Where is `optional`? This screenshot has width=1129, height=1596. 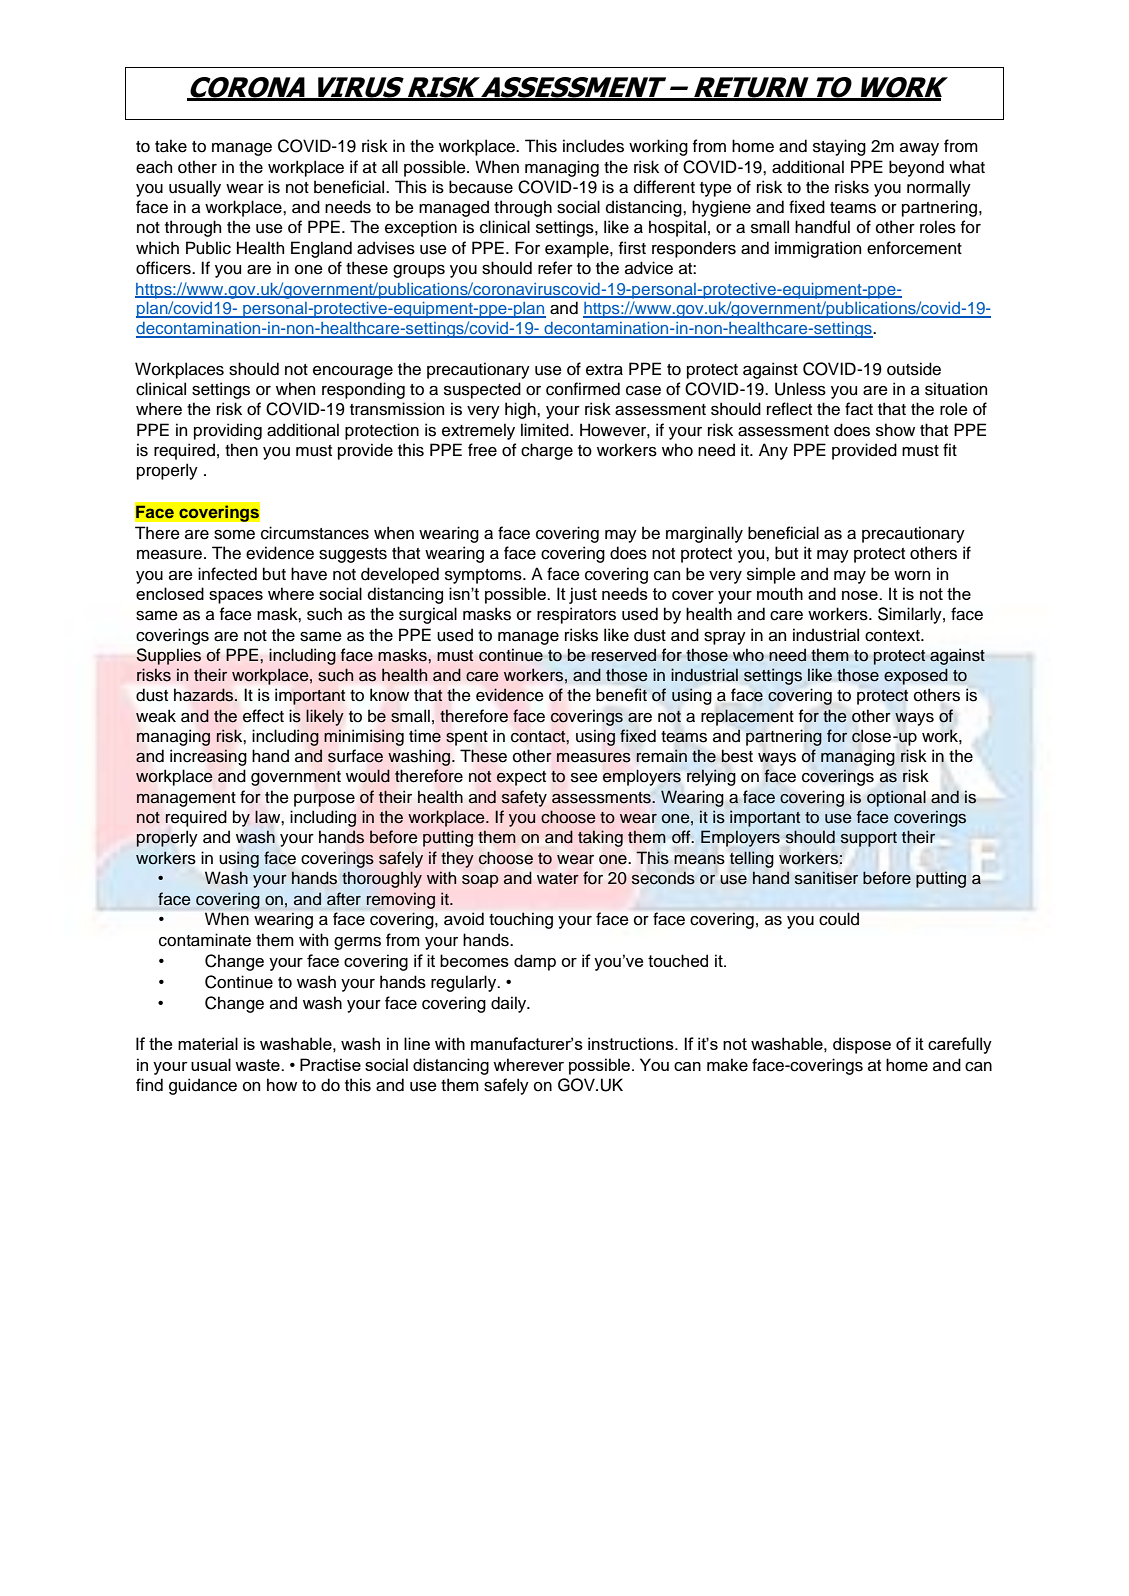 optional is located at coordinates (896, 798).
